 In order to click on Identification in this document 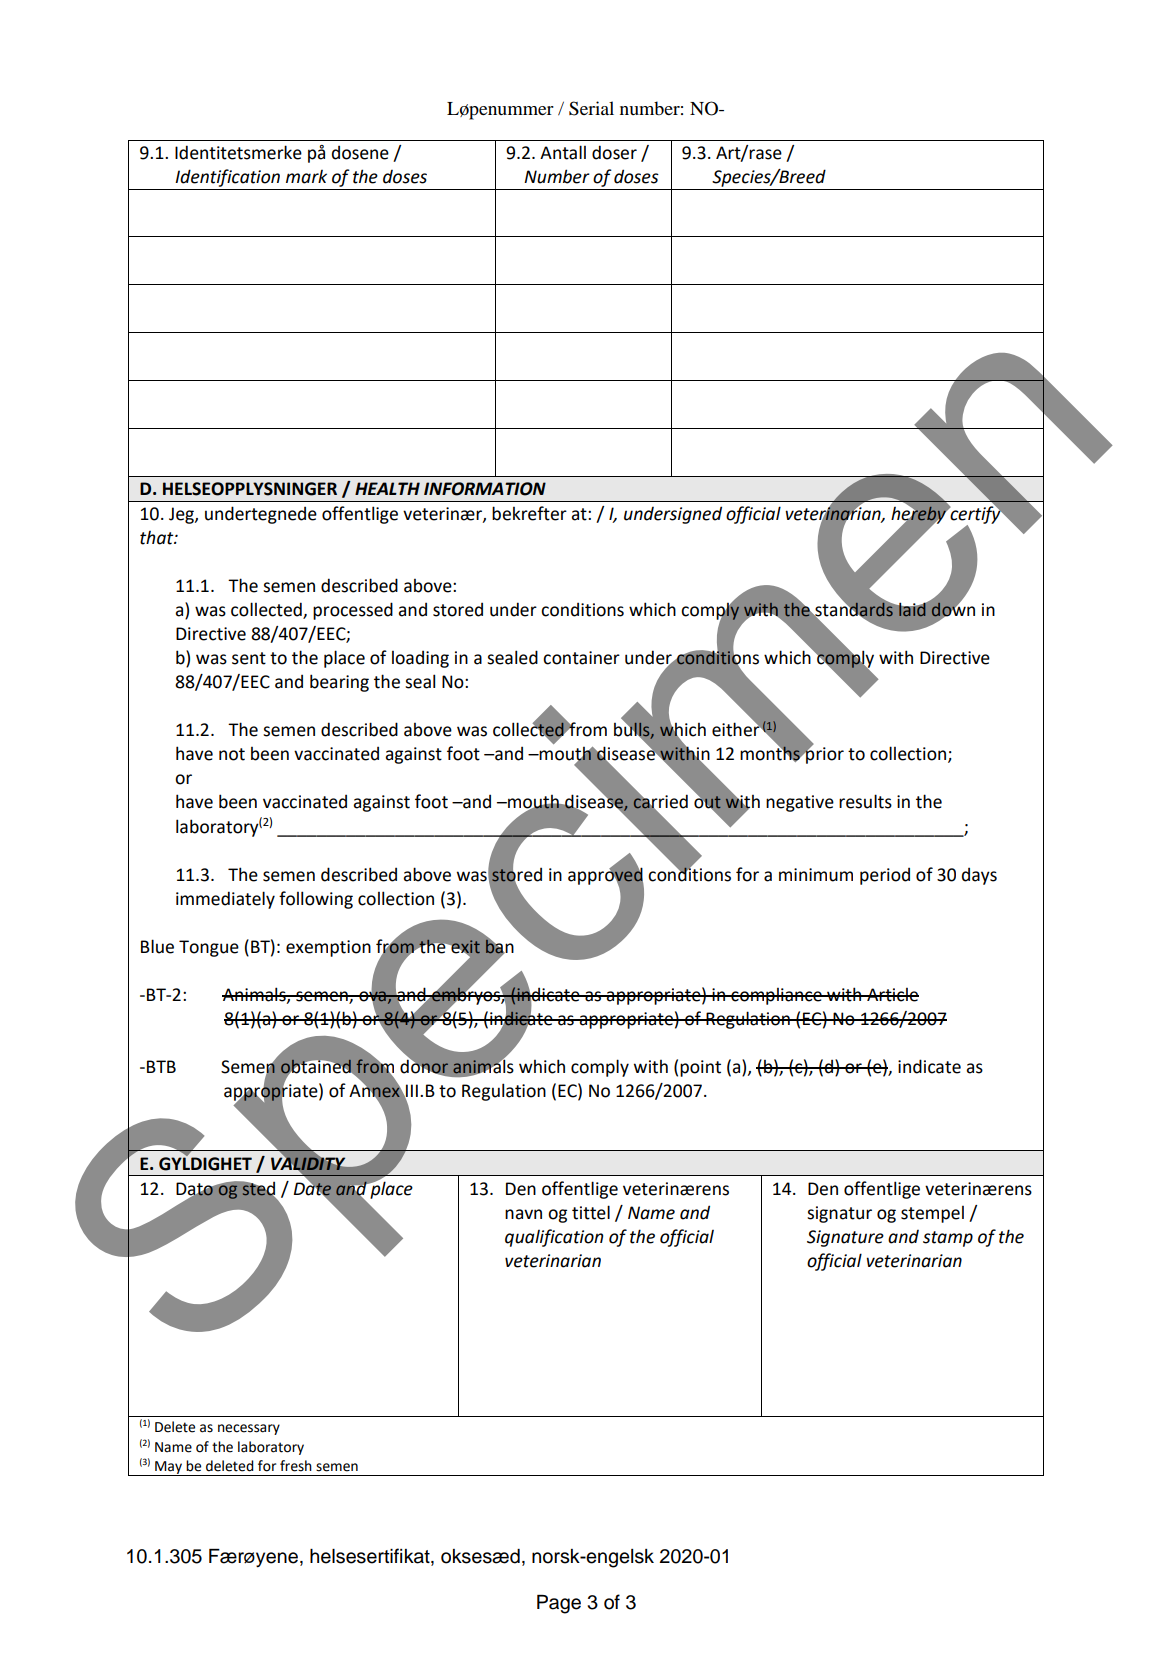, I will do `click(227, 178)`.
